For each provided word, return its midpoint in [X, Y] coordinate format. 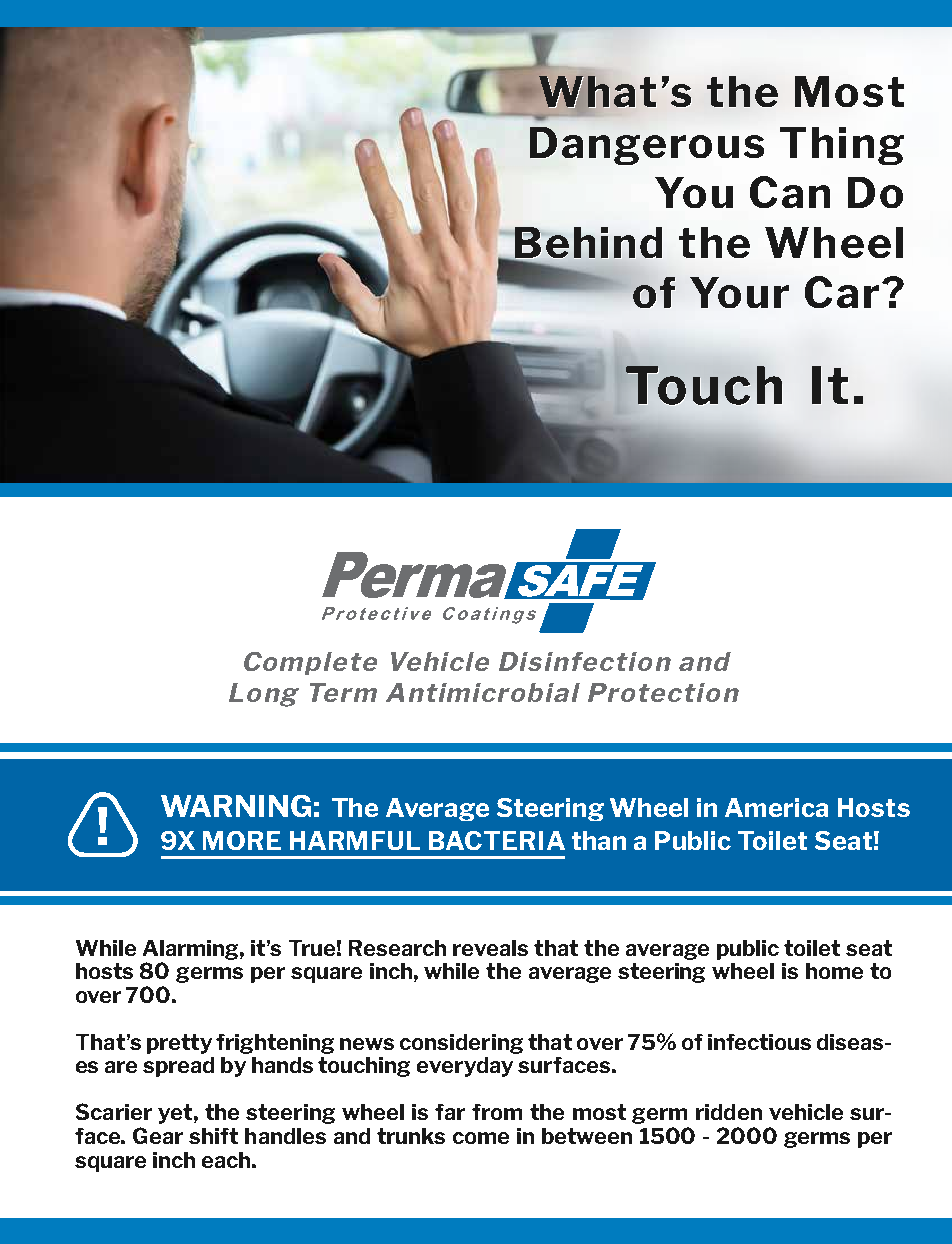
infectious [759, 1042]
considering [461, 1044]
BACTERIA [497, 840]
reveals [490, 948]
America [776, 807]
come [481, 1138]
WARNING [236, 806]
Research [397, 948]
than [599, 840]
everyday [465, 1067]
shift [213, 1136]
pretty [179, 1044]
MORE [242, 840]
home [834, 971]
